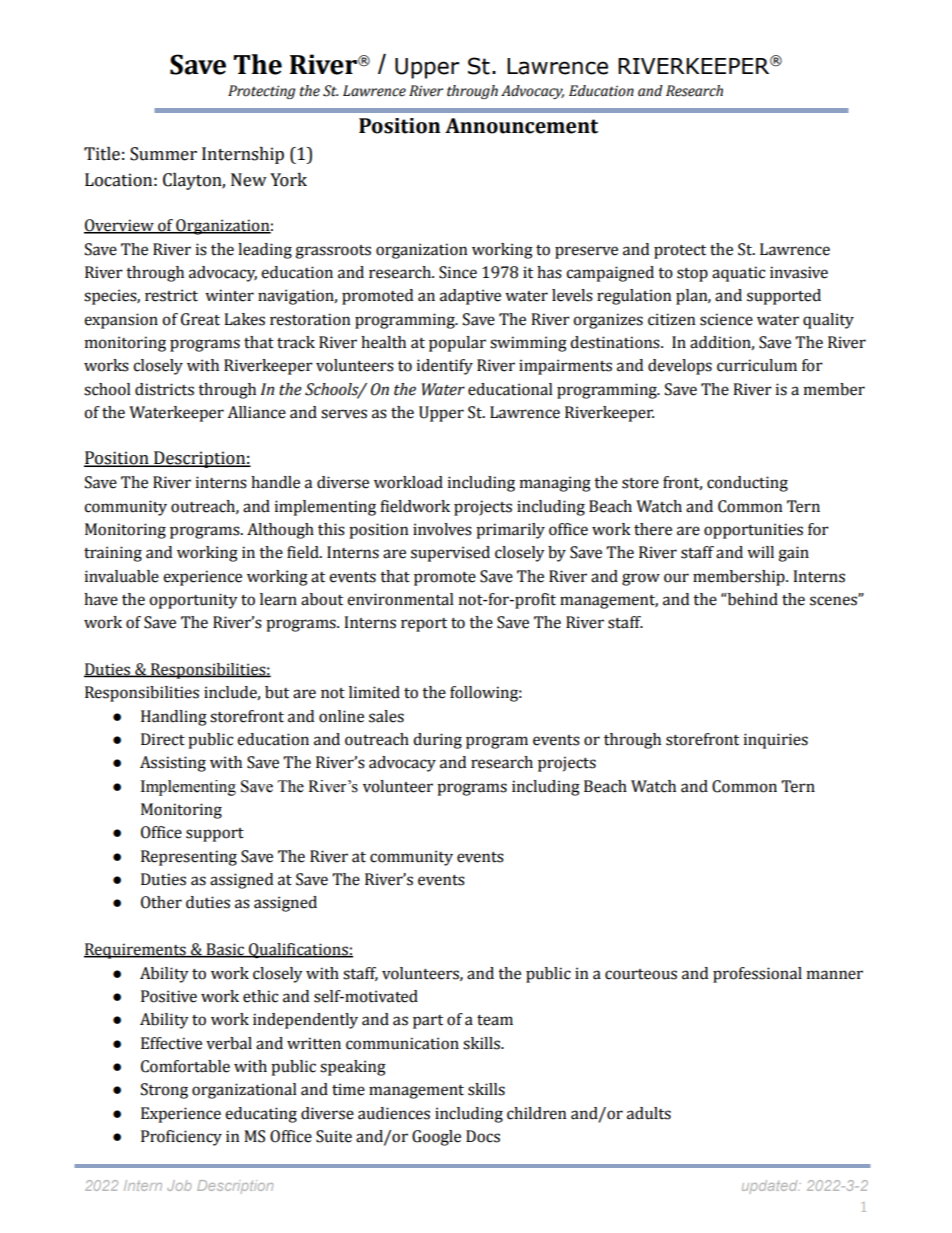 The width and height of the image is (952, 1233). Describe the element at coordinates (738, 274) in the image. I see `aquatic` at that location.
